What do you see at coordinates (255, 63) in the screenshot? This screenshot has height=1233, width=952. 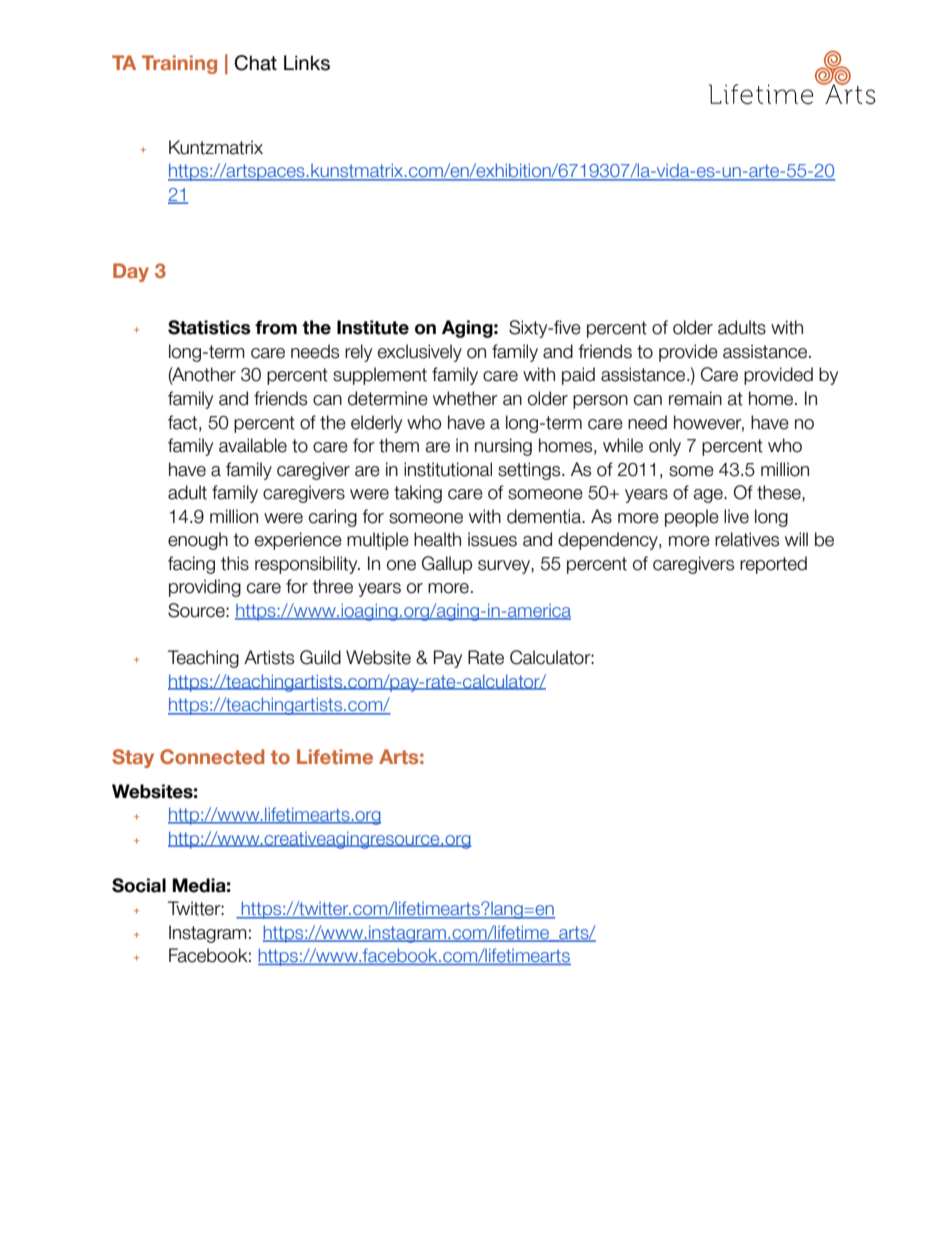 I see `Chat` at bounding box center [255, 63].
